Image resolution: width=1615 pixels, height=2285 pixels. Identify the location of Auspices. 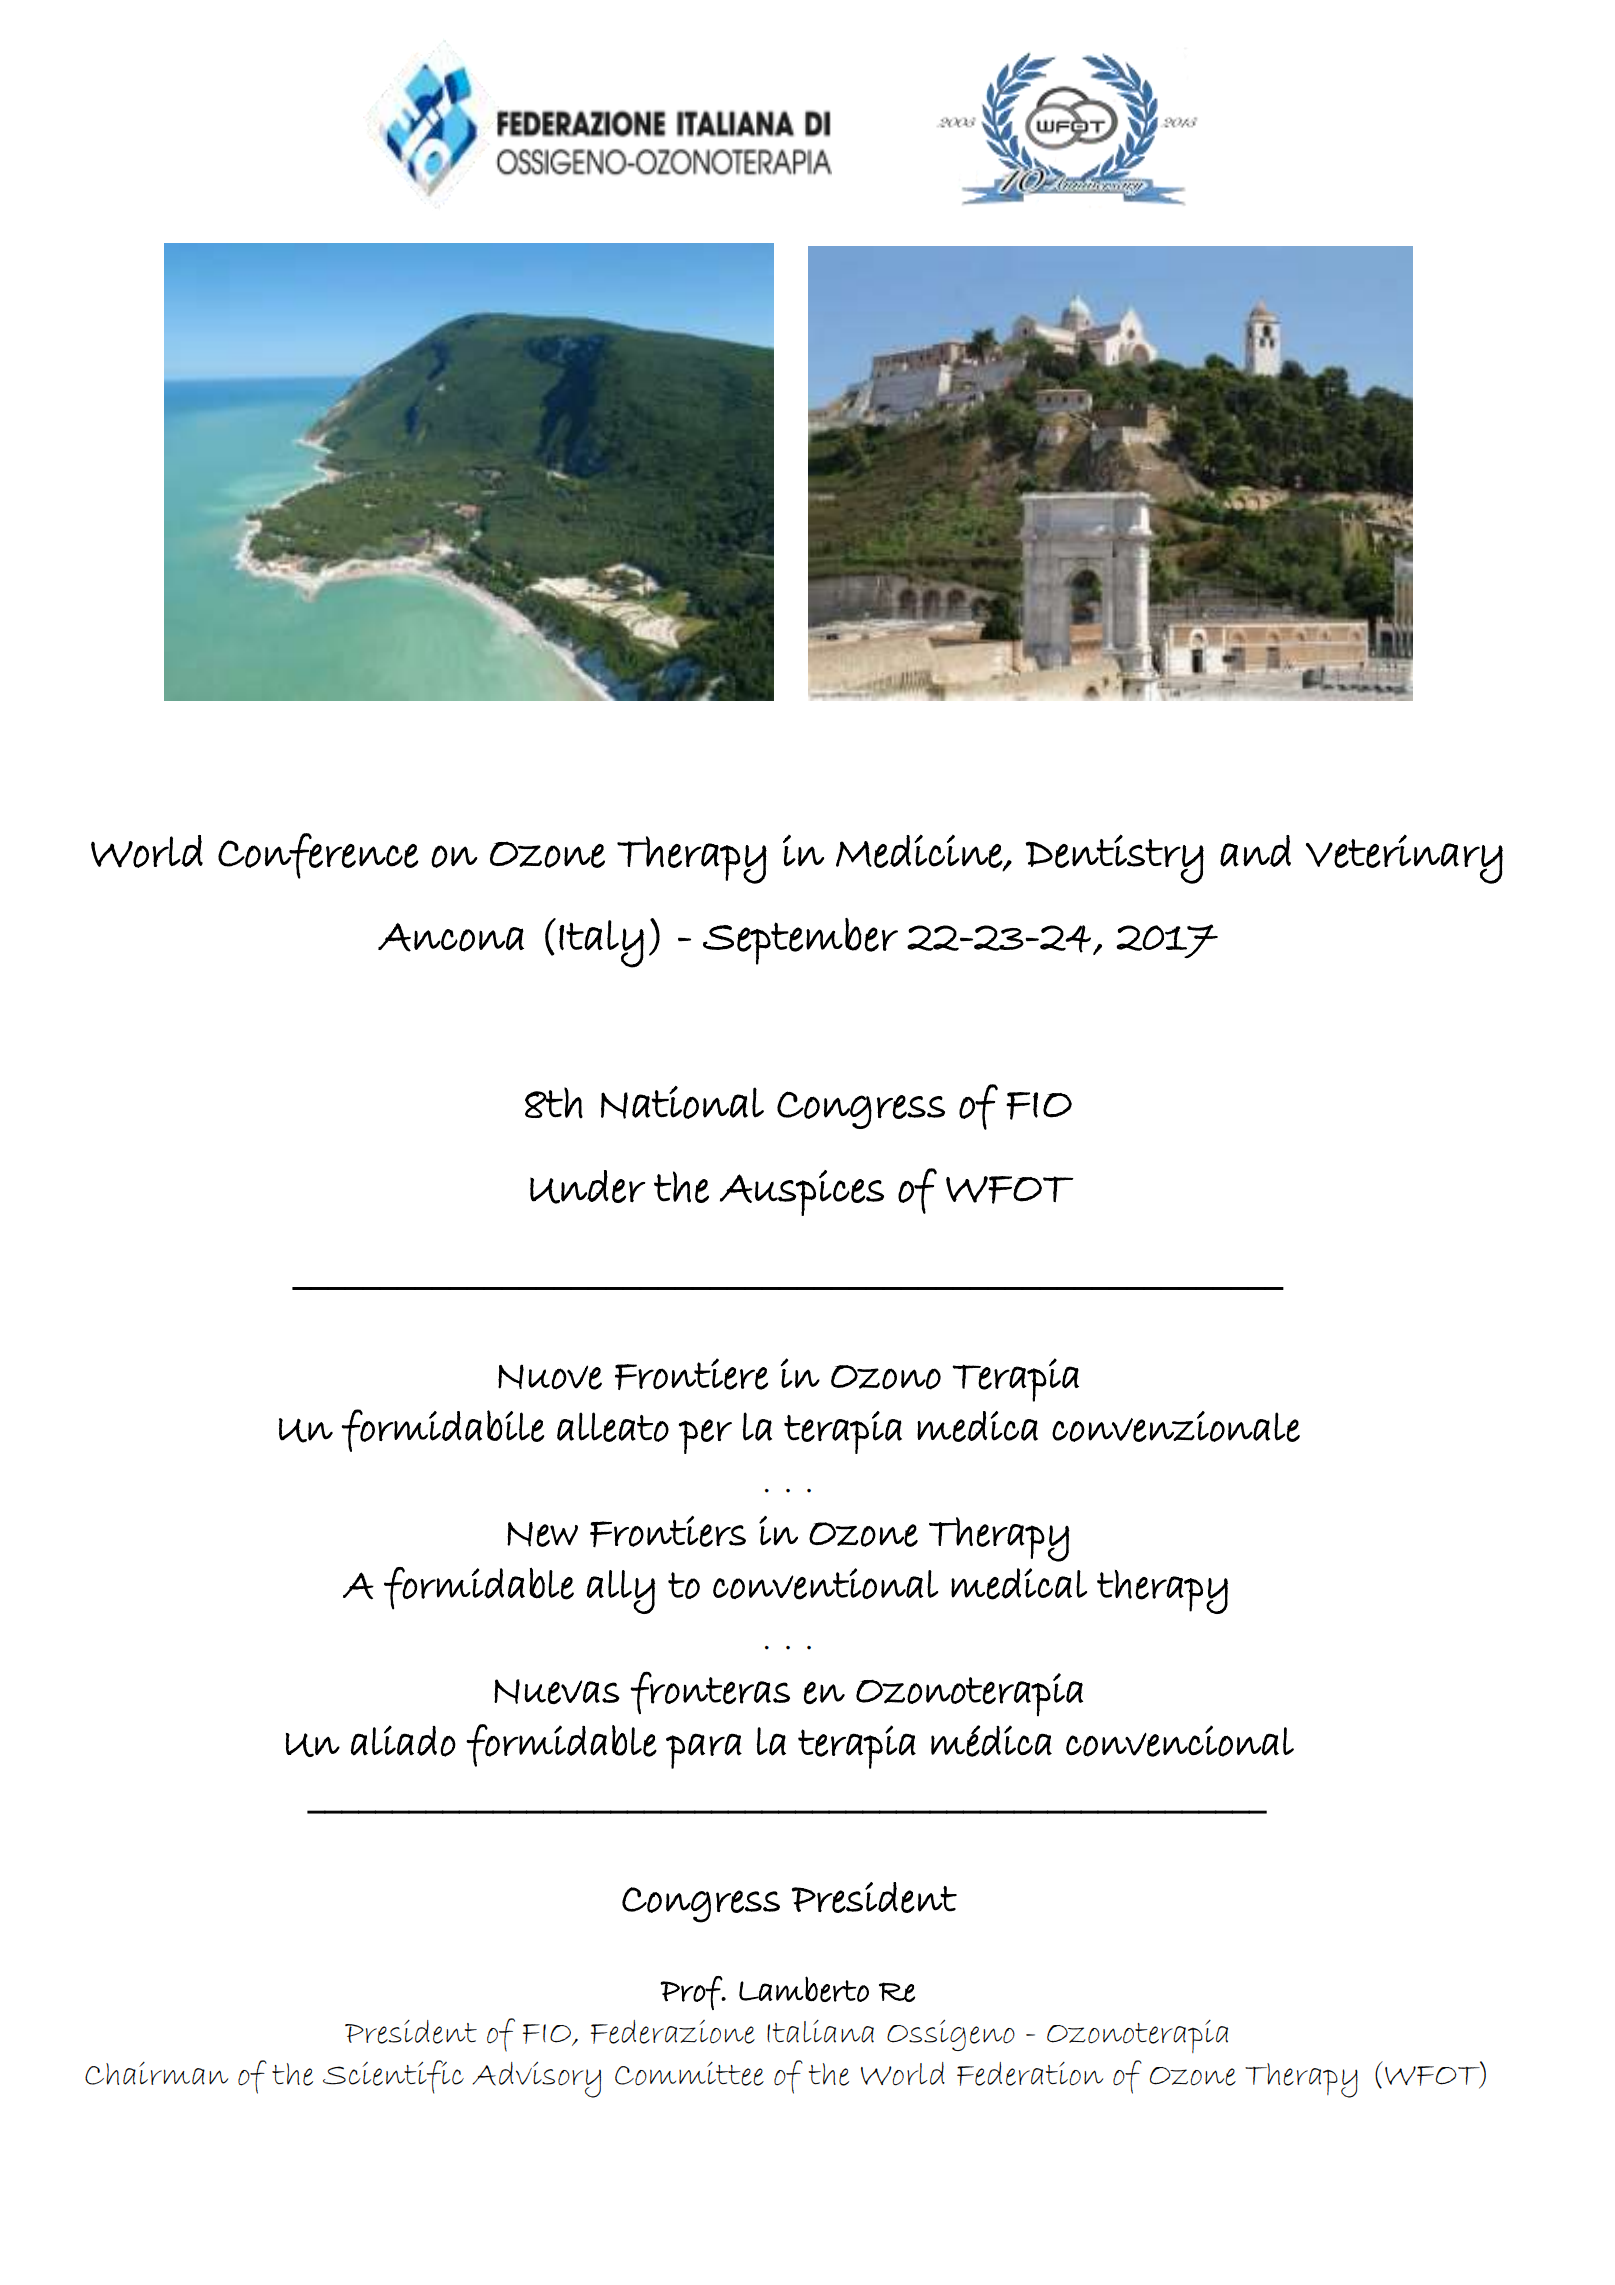
(802, 1193).
